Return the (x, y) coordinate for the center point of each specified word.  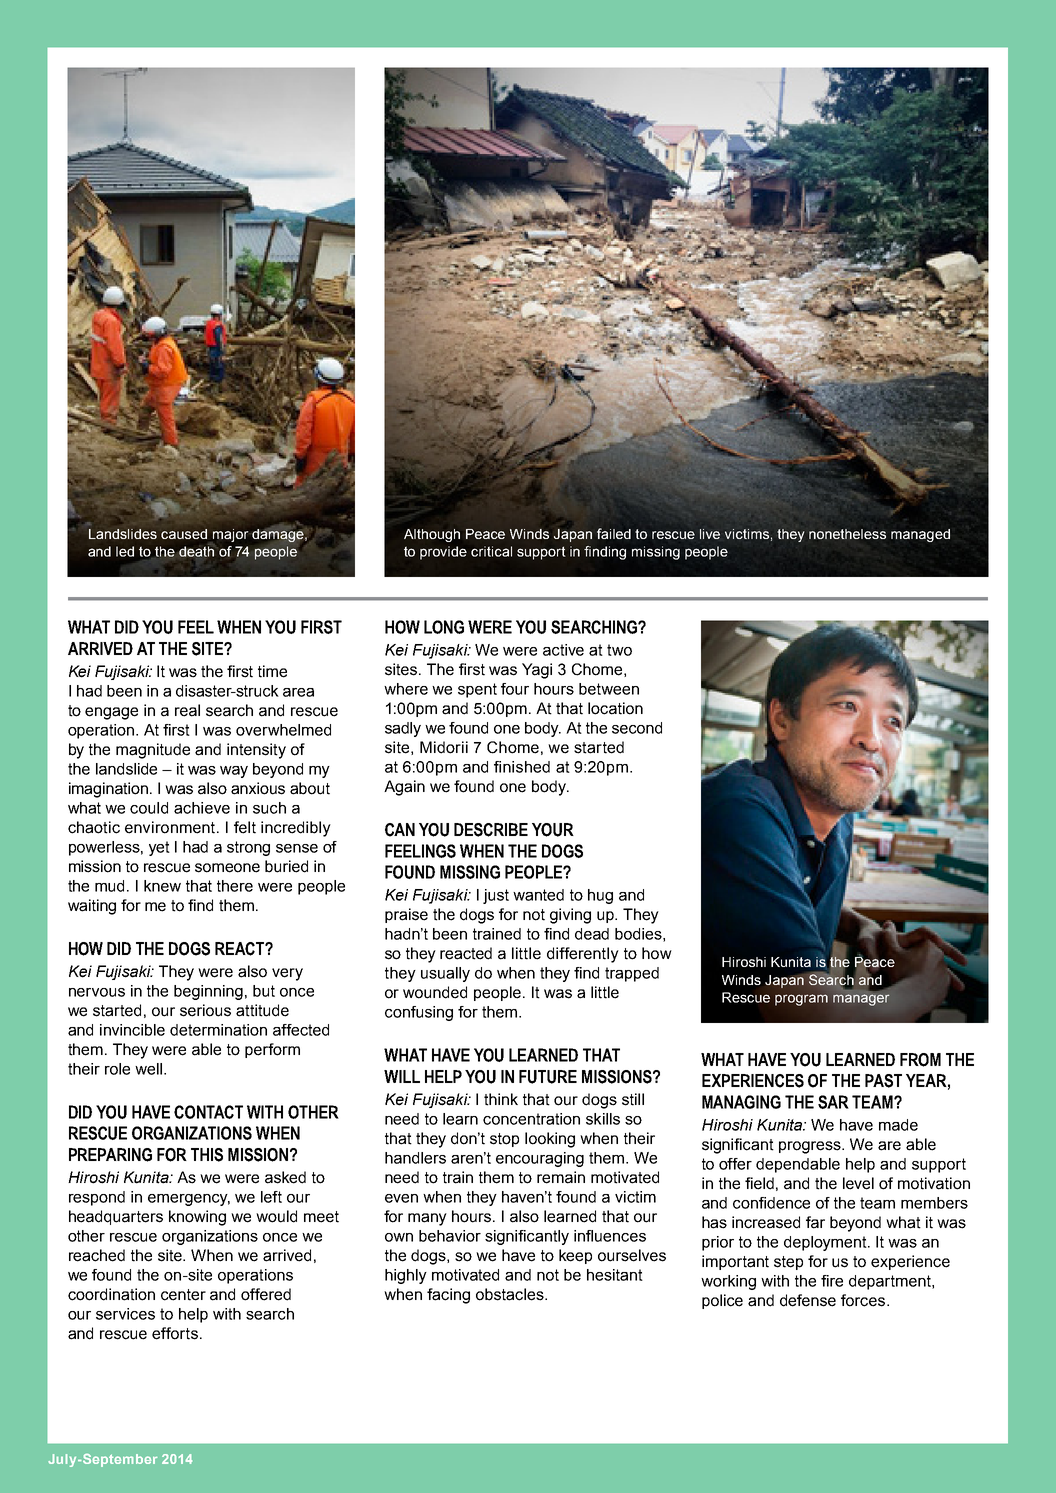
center (183, 1295)
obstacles (511, 1294)
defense (808, 1300)
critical (491, 551)
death (196, 551)
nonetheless (847, 534)
